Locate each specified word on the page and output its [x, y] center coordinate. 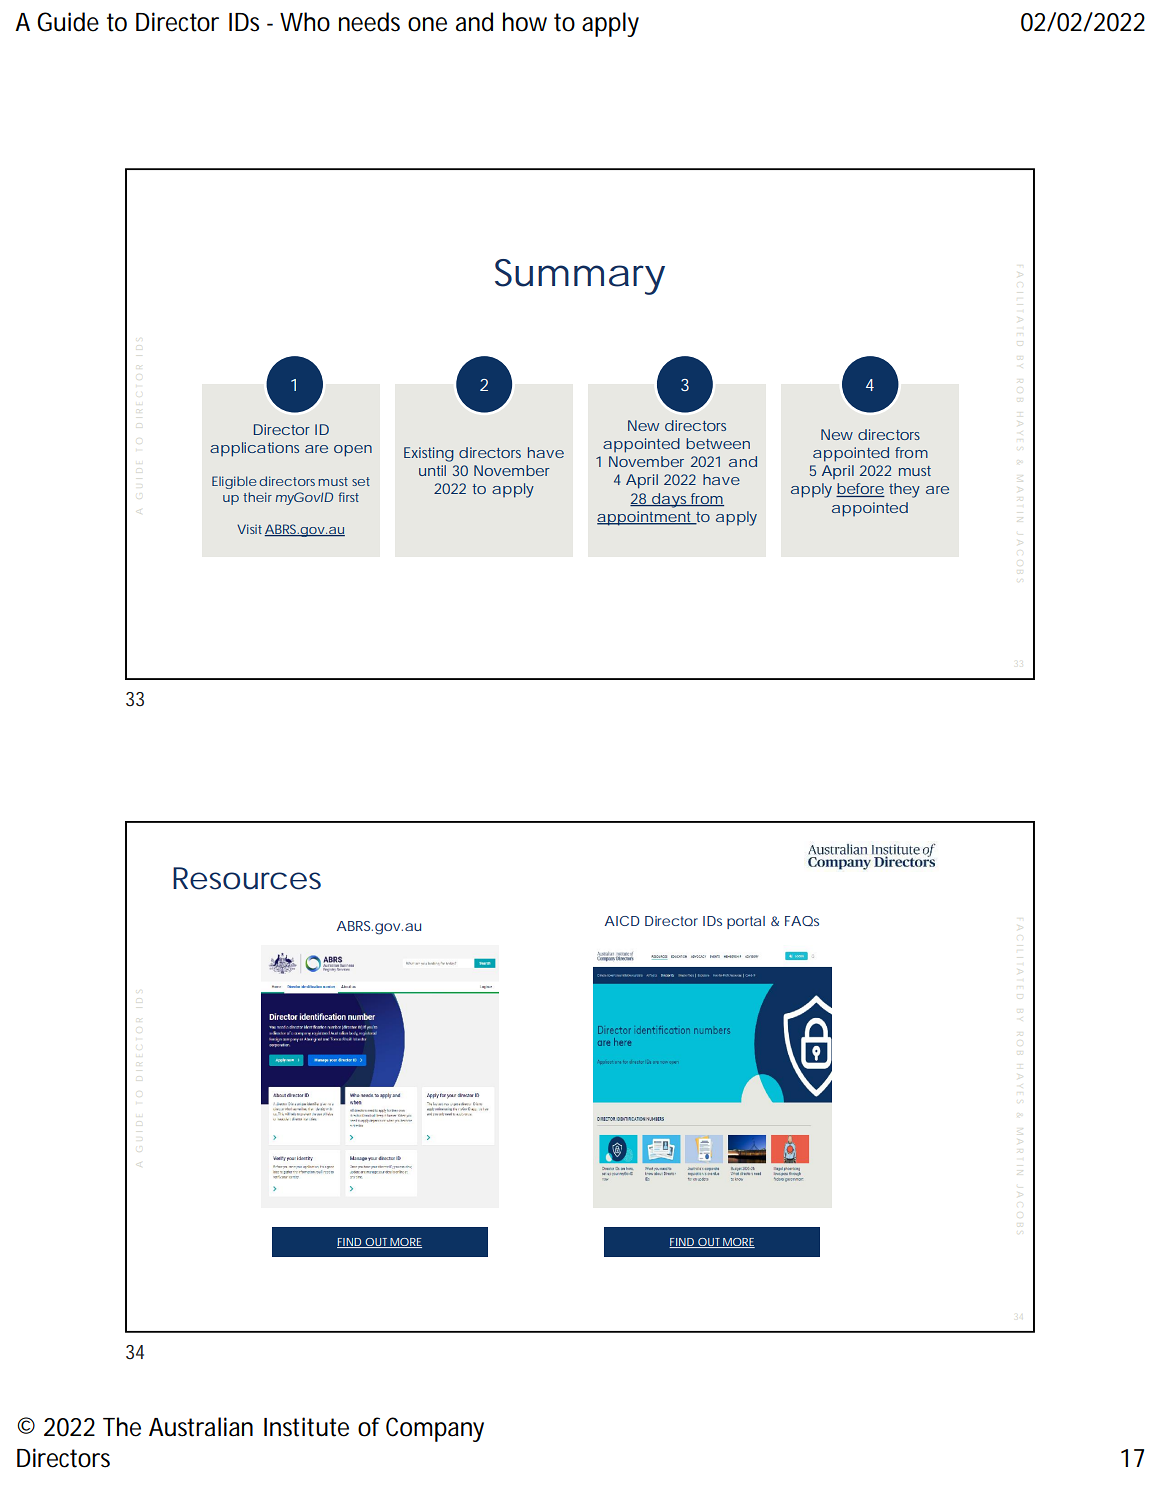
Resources [247, 878]
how [525, 22]
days [668, 500]
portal [746, 922]
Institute [306, 1427]
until [432, 470]
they [904, 490]
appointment [645, 518]
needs [369, 22]
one [427, 24]
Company [435, 1429]
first [349, 497]
